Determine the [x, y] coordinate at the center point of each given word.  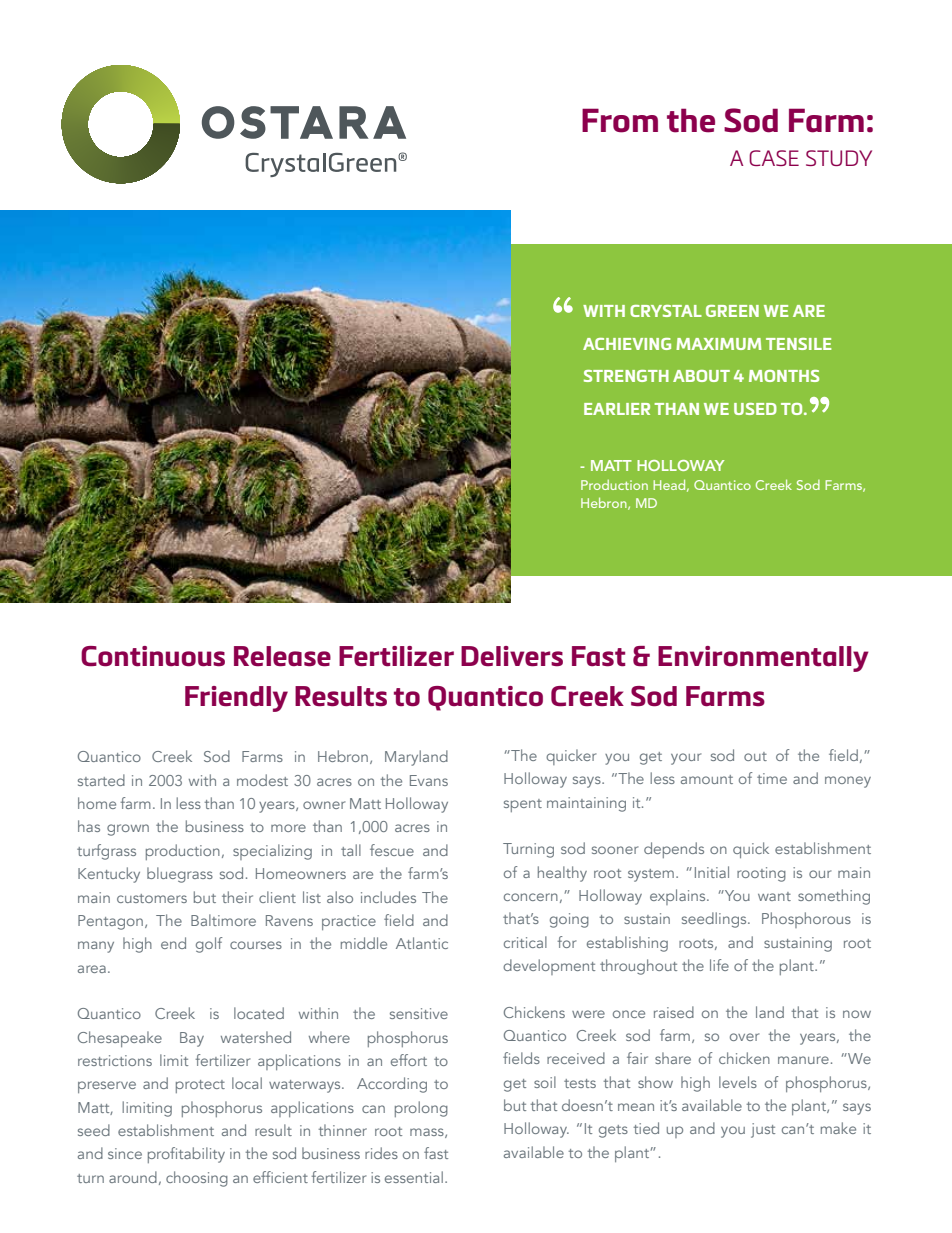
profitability [186, 1155]
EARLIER [617, 409]
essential [414, 1177]
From [620, 120]
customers [152, 898]
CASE [774, 158]
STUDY [839, 158]
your [686, 759]
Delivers [512, 656]
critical [525, 942]
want [774, 896]
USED [755, 409]
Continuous [153, 656]
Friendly [236, 699]
